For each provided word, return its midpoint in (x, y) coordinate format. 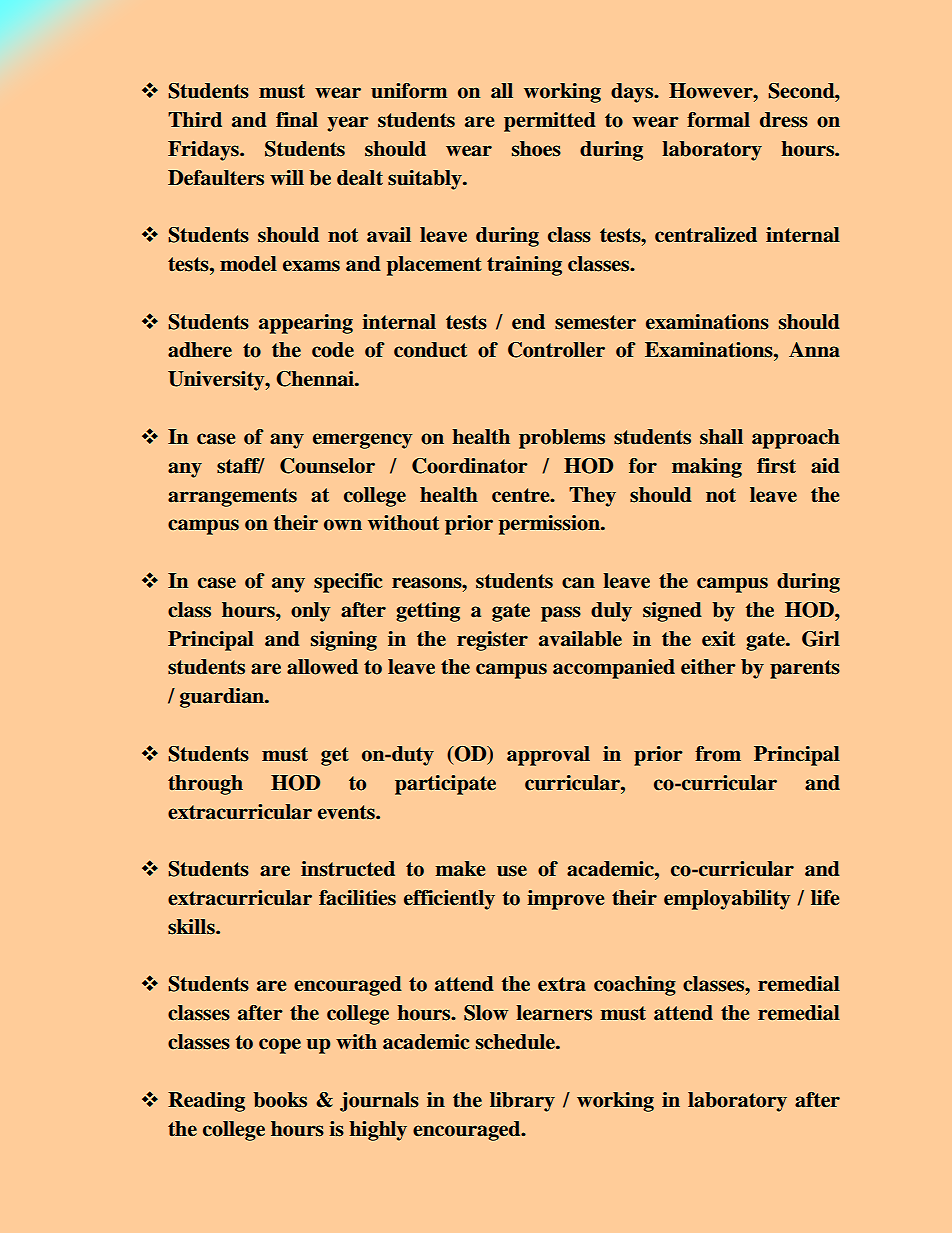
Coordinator (470, 466)
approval (548, 756)
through (205, 785)
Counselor (327, 466)
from (718, 754)
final (297, 120)
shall (721, 437)
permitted (550, 122)
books (280, 1100)
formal (718, 120)
